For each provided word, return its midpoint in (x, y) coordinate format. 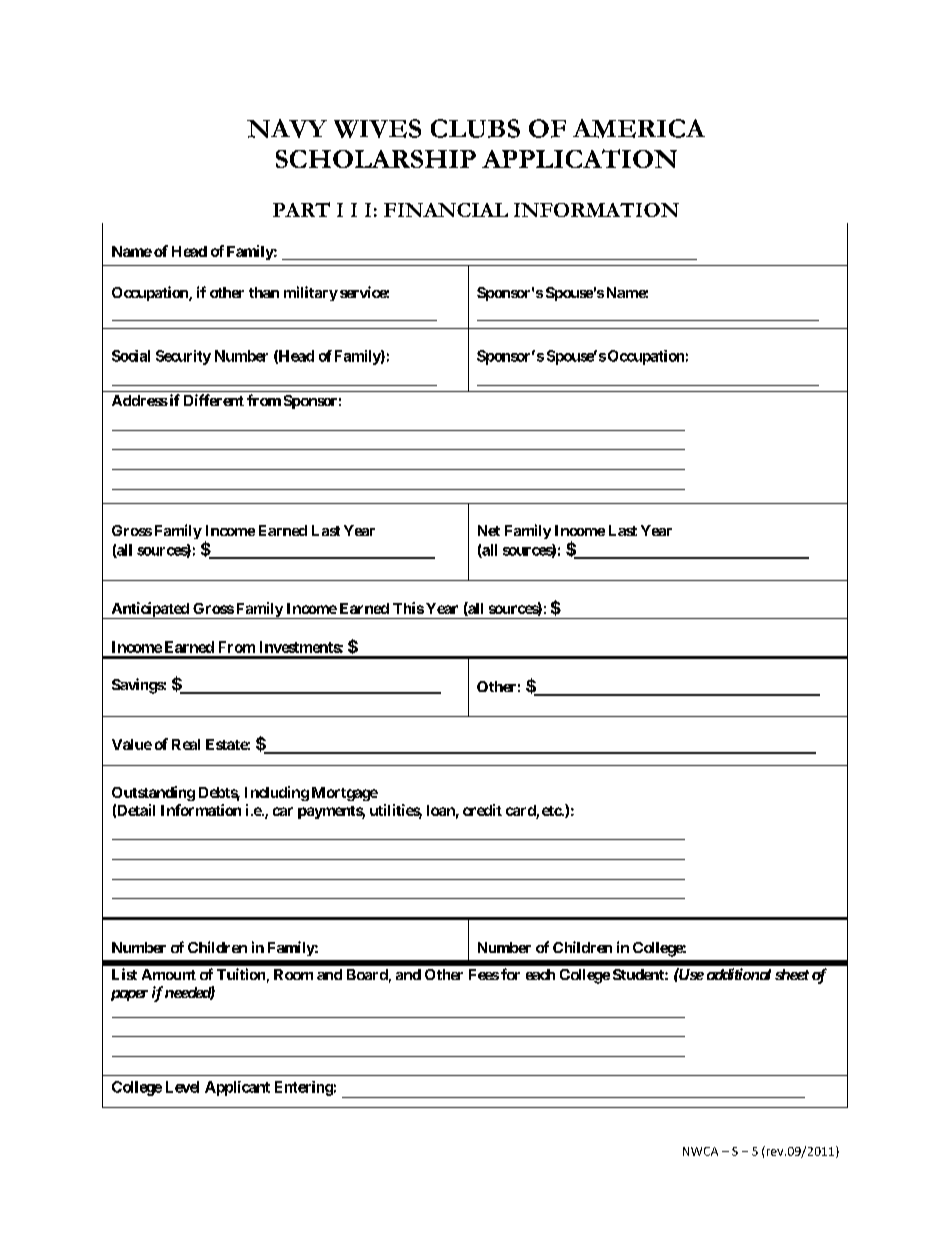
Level (182, 1087)
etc (552, 811)
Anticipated (150, 610)
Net (489, 530)
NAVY (287, 128)
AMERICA (639, 128)
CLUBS (475, 128)
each (540, 974)
